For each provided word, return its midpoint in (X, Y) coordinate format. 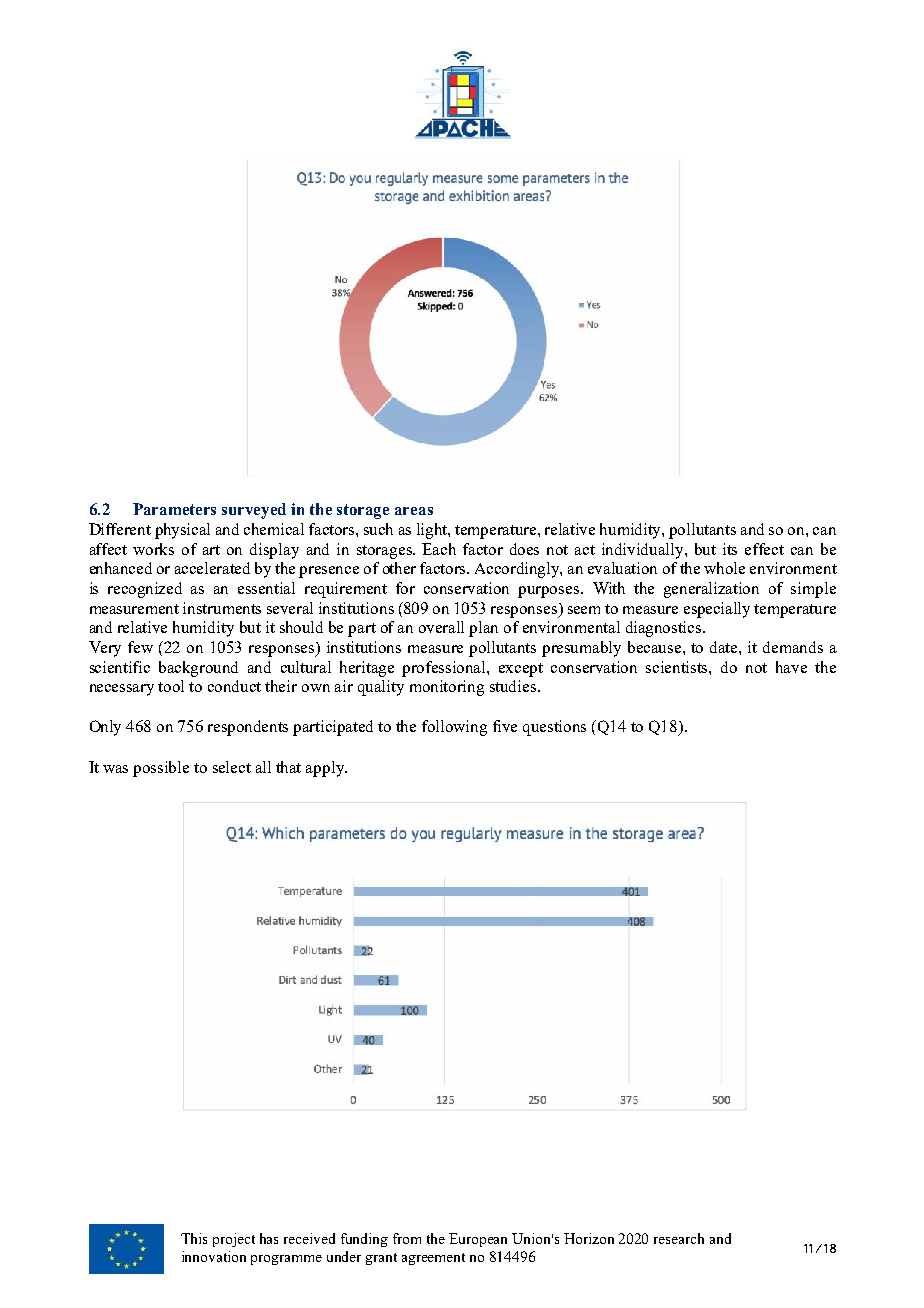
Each (439, 549)
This (194, 1238)
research (679, 1238)
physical (182, 531)
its (730, 549)
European (478, 1240)
